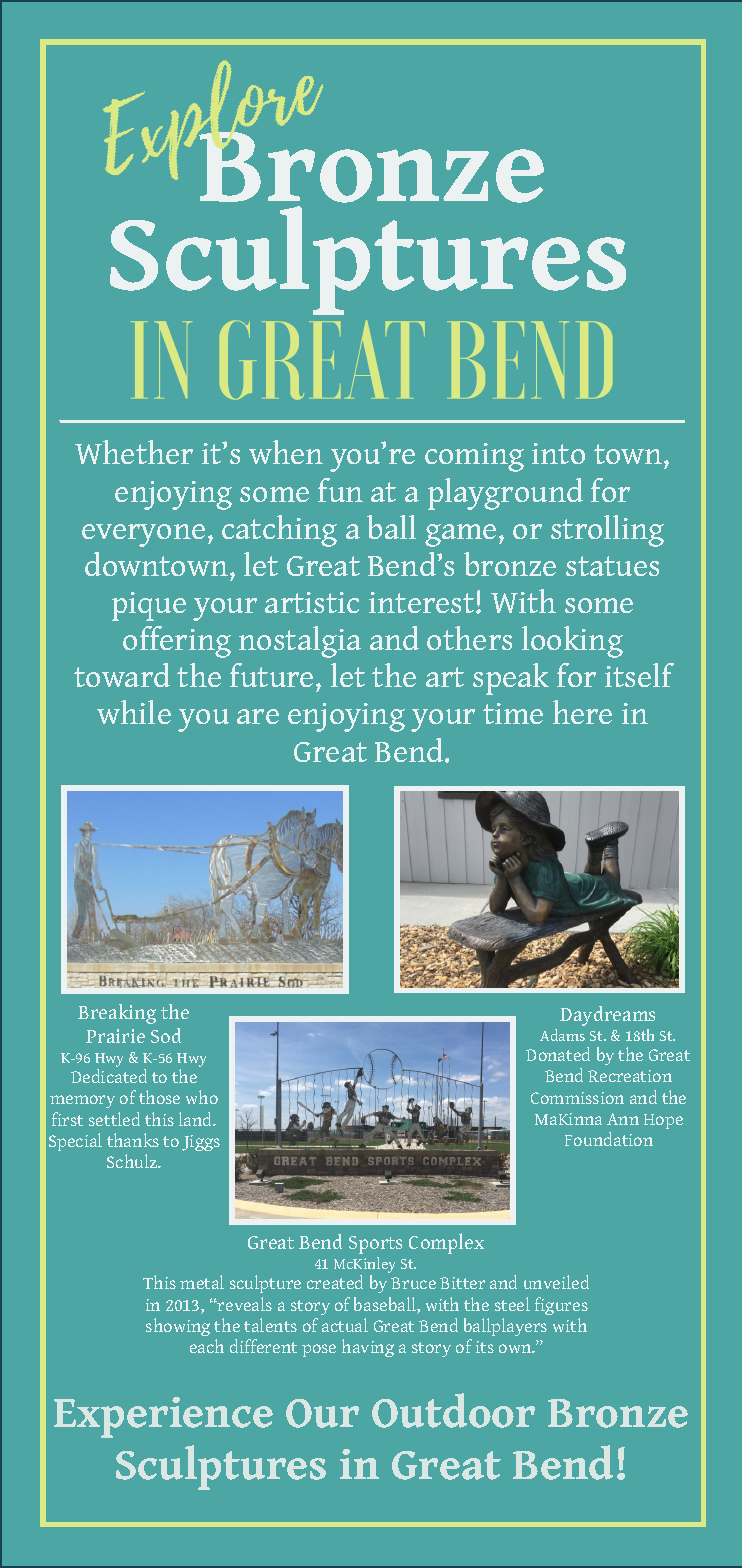 The image size is (742, 1568). I want to click on into, so click(558, 453).
